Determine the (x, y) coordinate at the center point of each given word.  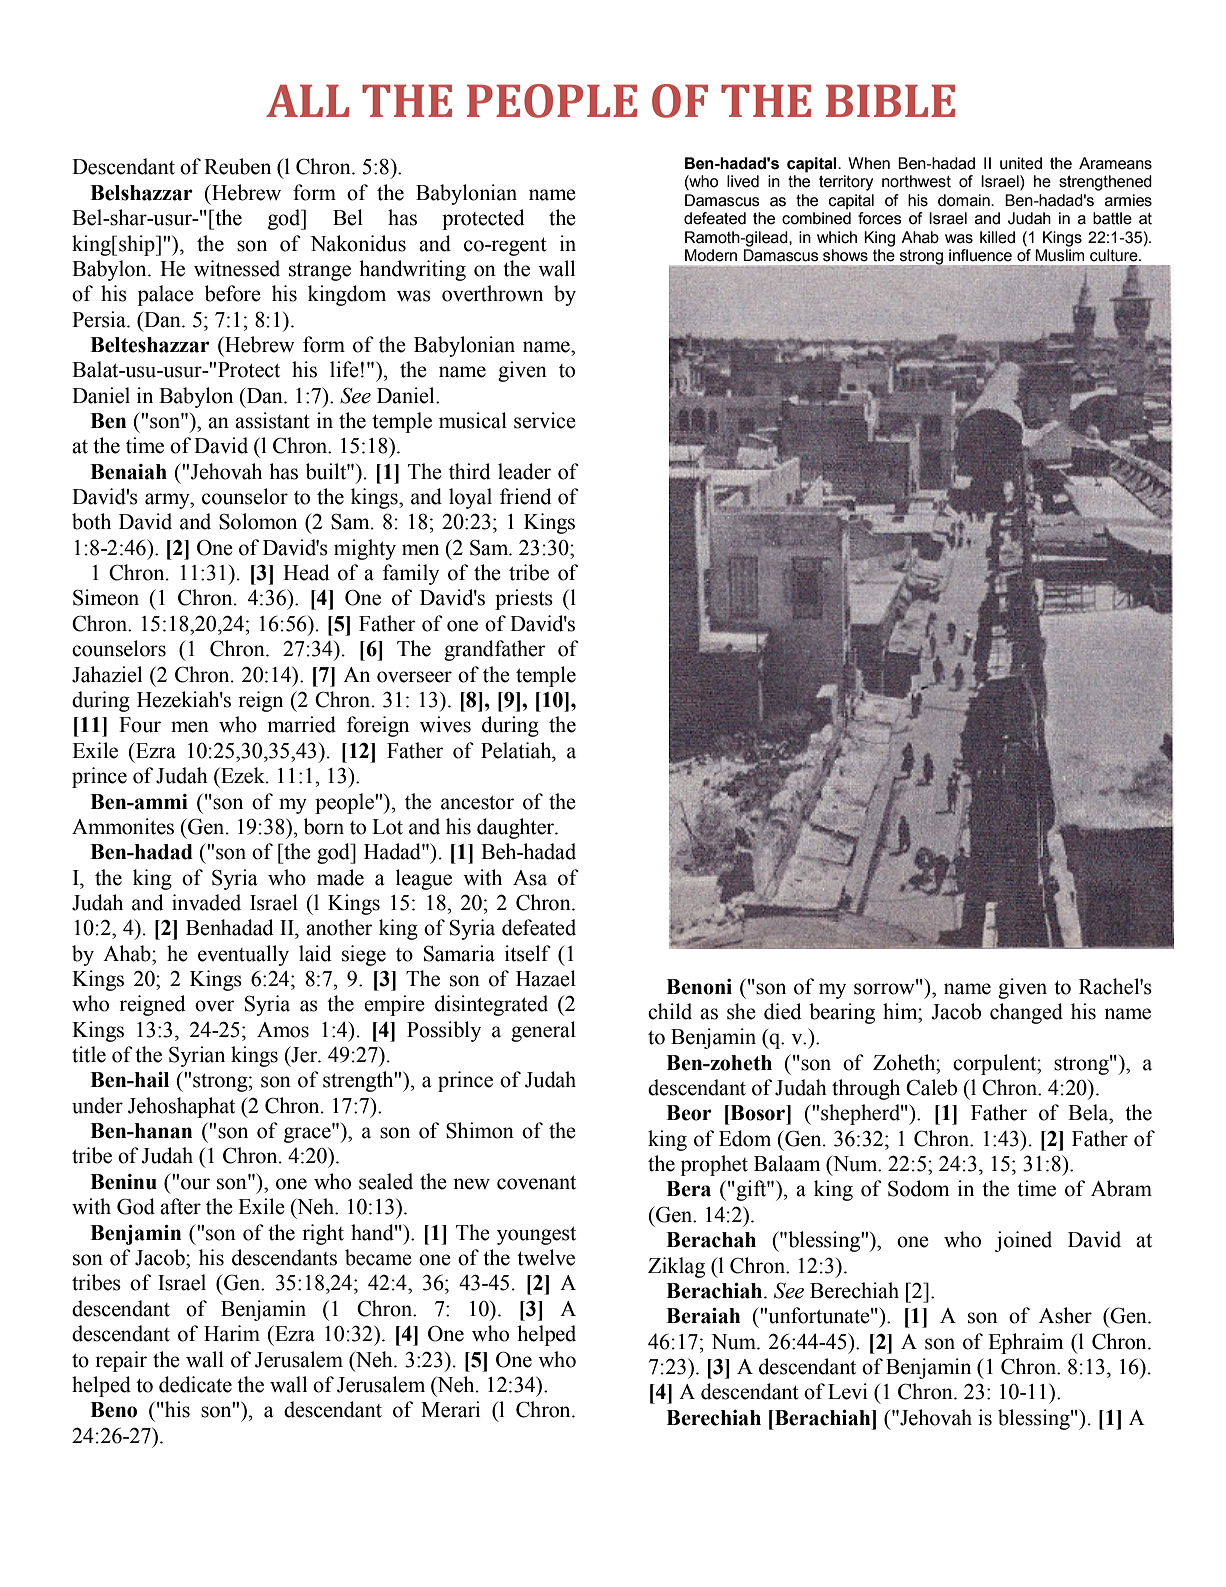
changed (1026, 1013)
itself (528, 953)
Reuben (237, 166)
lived (743, 181)
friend (526, 496)
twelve (546, 1257)
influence (980, 255)
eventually (243, 955)
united (1021, 163)
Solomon (258, 521)
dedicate (195, 1384)
